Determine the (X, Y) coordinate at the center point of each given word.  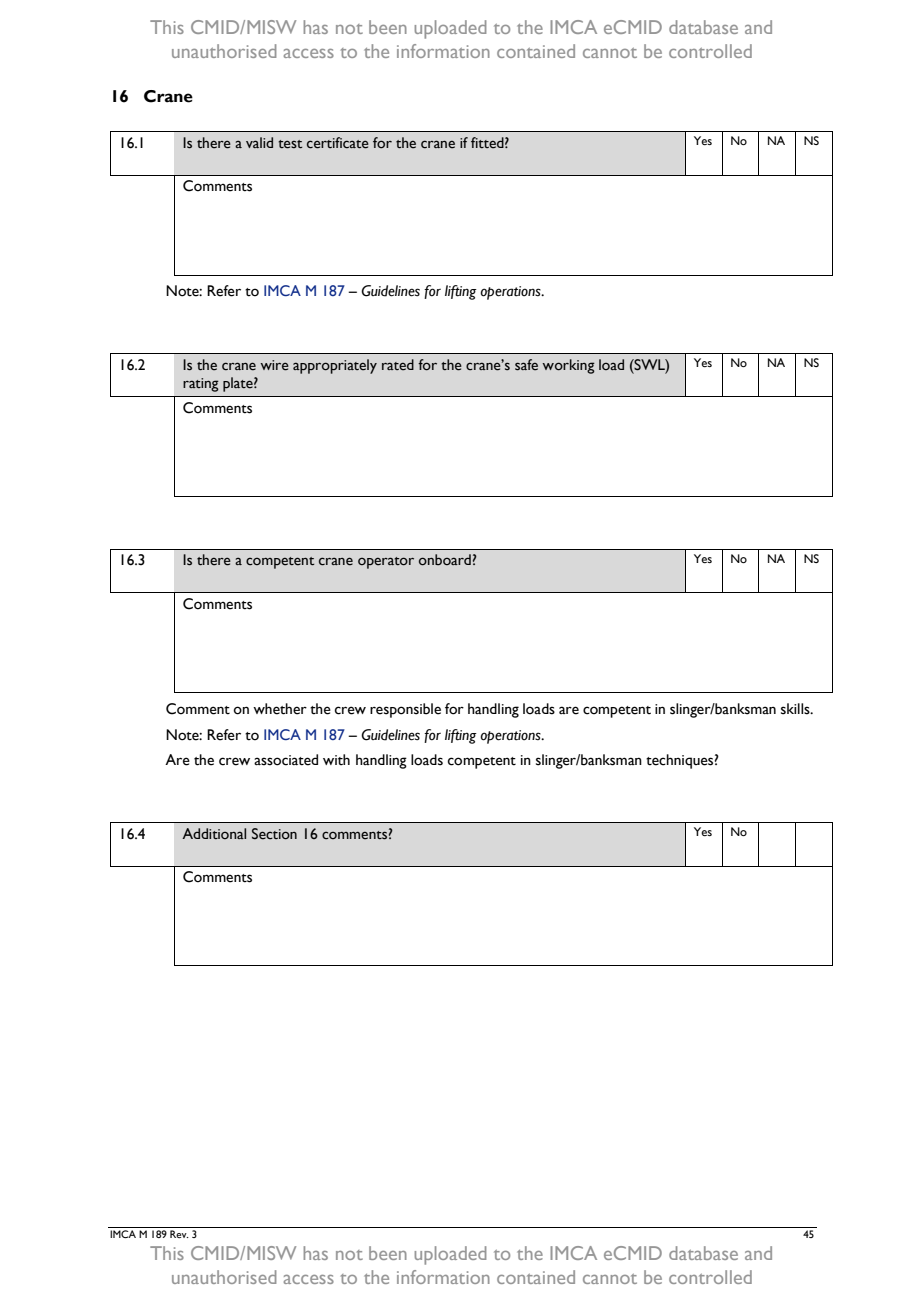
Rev (179, 1234)
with (336, 760)
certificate (338, 143)
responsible (405, 710)
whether (280, 709)
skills (796, 709)
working (568, 366)
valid (259, 142)
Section (274, 834)
